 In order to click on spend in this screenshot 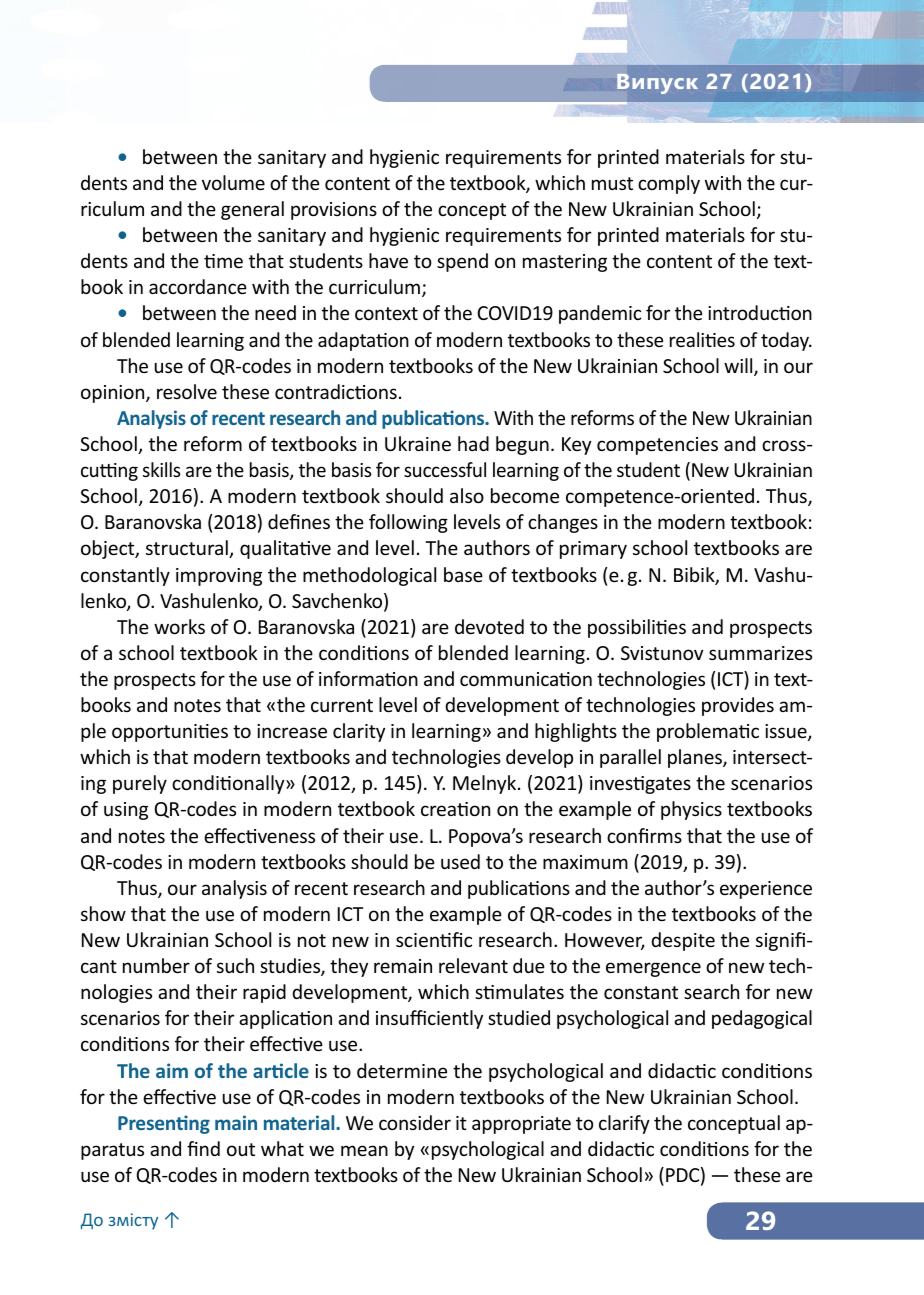, I will do `click(462, 262)`.
